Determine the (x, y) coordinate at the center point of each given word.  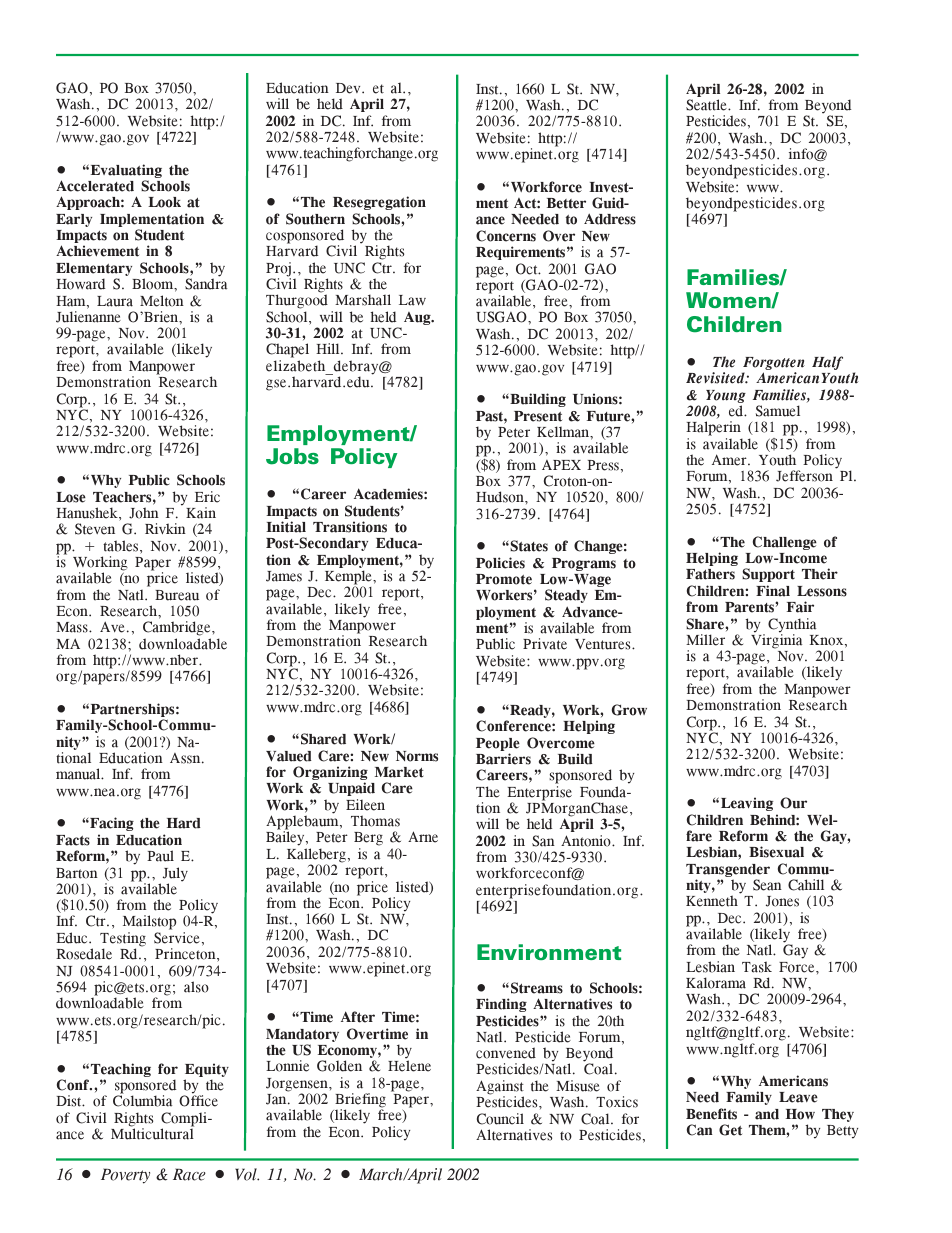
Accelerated (95, 186)
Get (730, 1130)
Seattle (707, 105)
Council (500, 1119)
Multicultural (152, 1133)
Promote (504, 579)
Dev (349, 88)
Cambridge (178, 630)
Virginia (776, 640)
